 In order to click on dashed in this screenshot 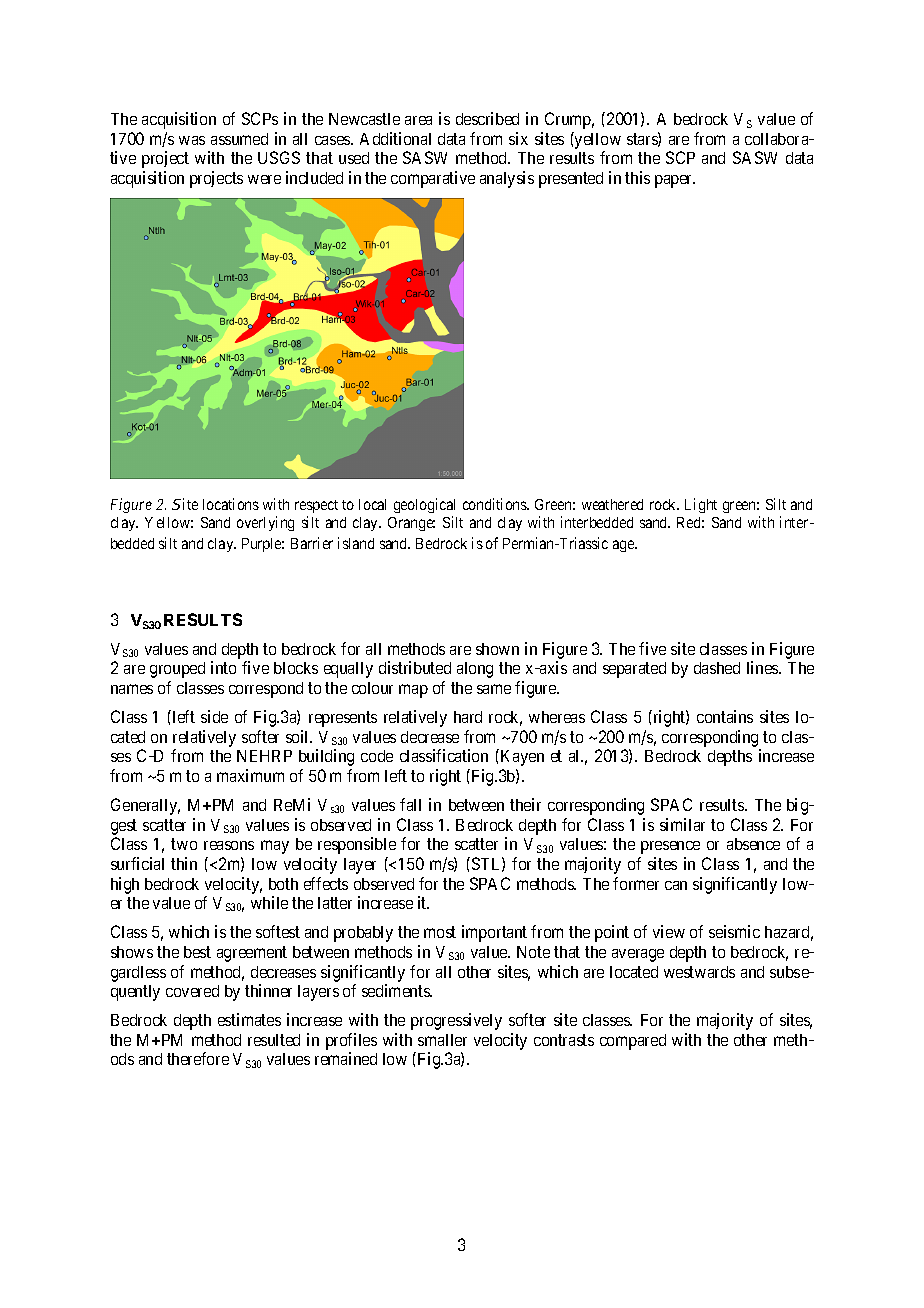, I will do `click(717, 668)`.
